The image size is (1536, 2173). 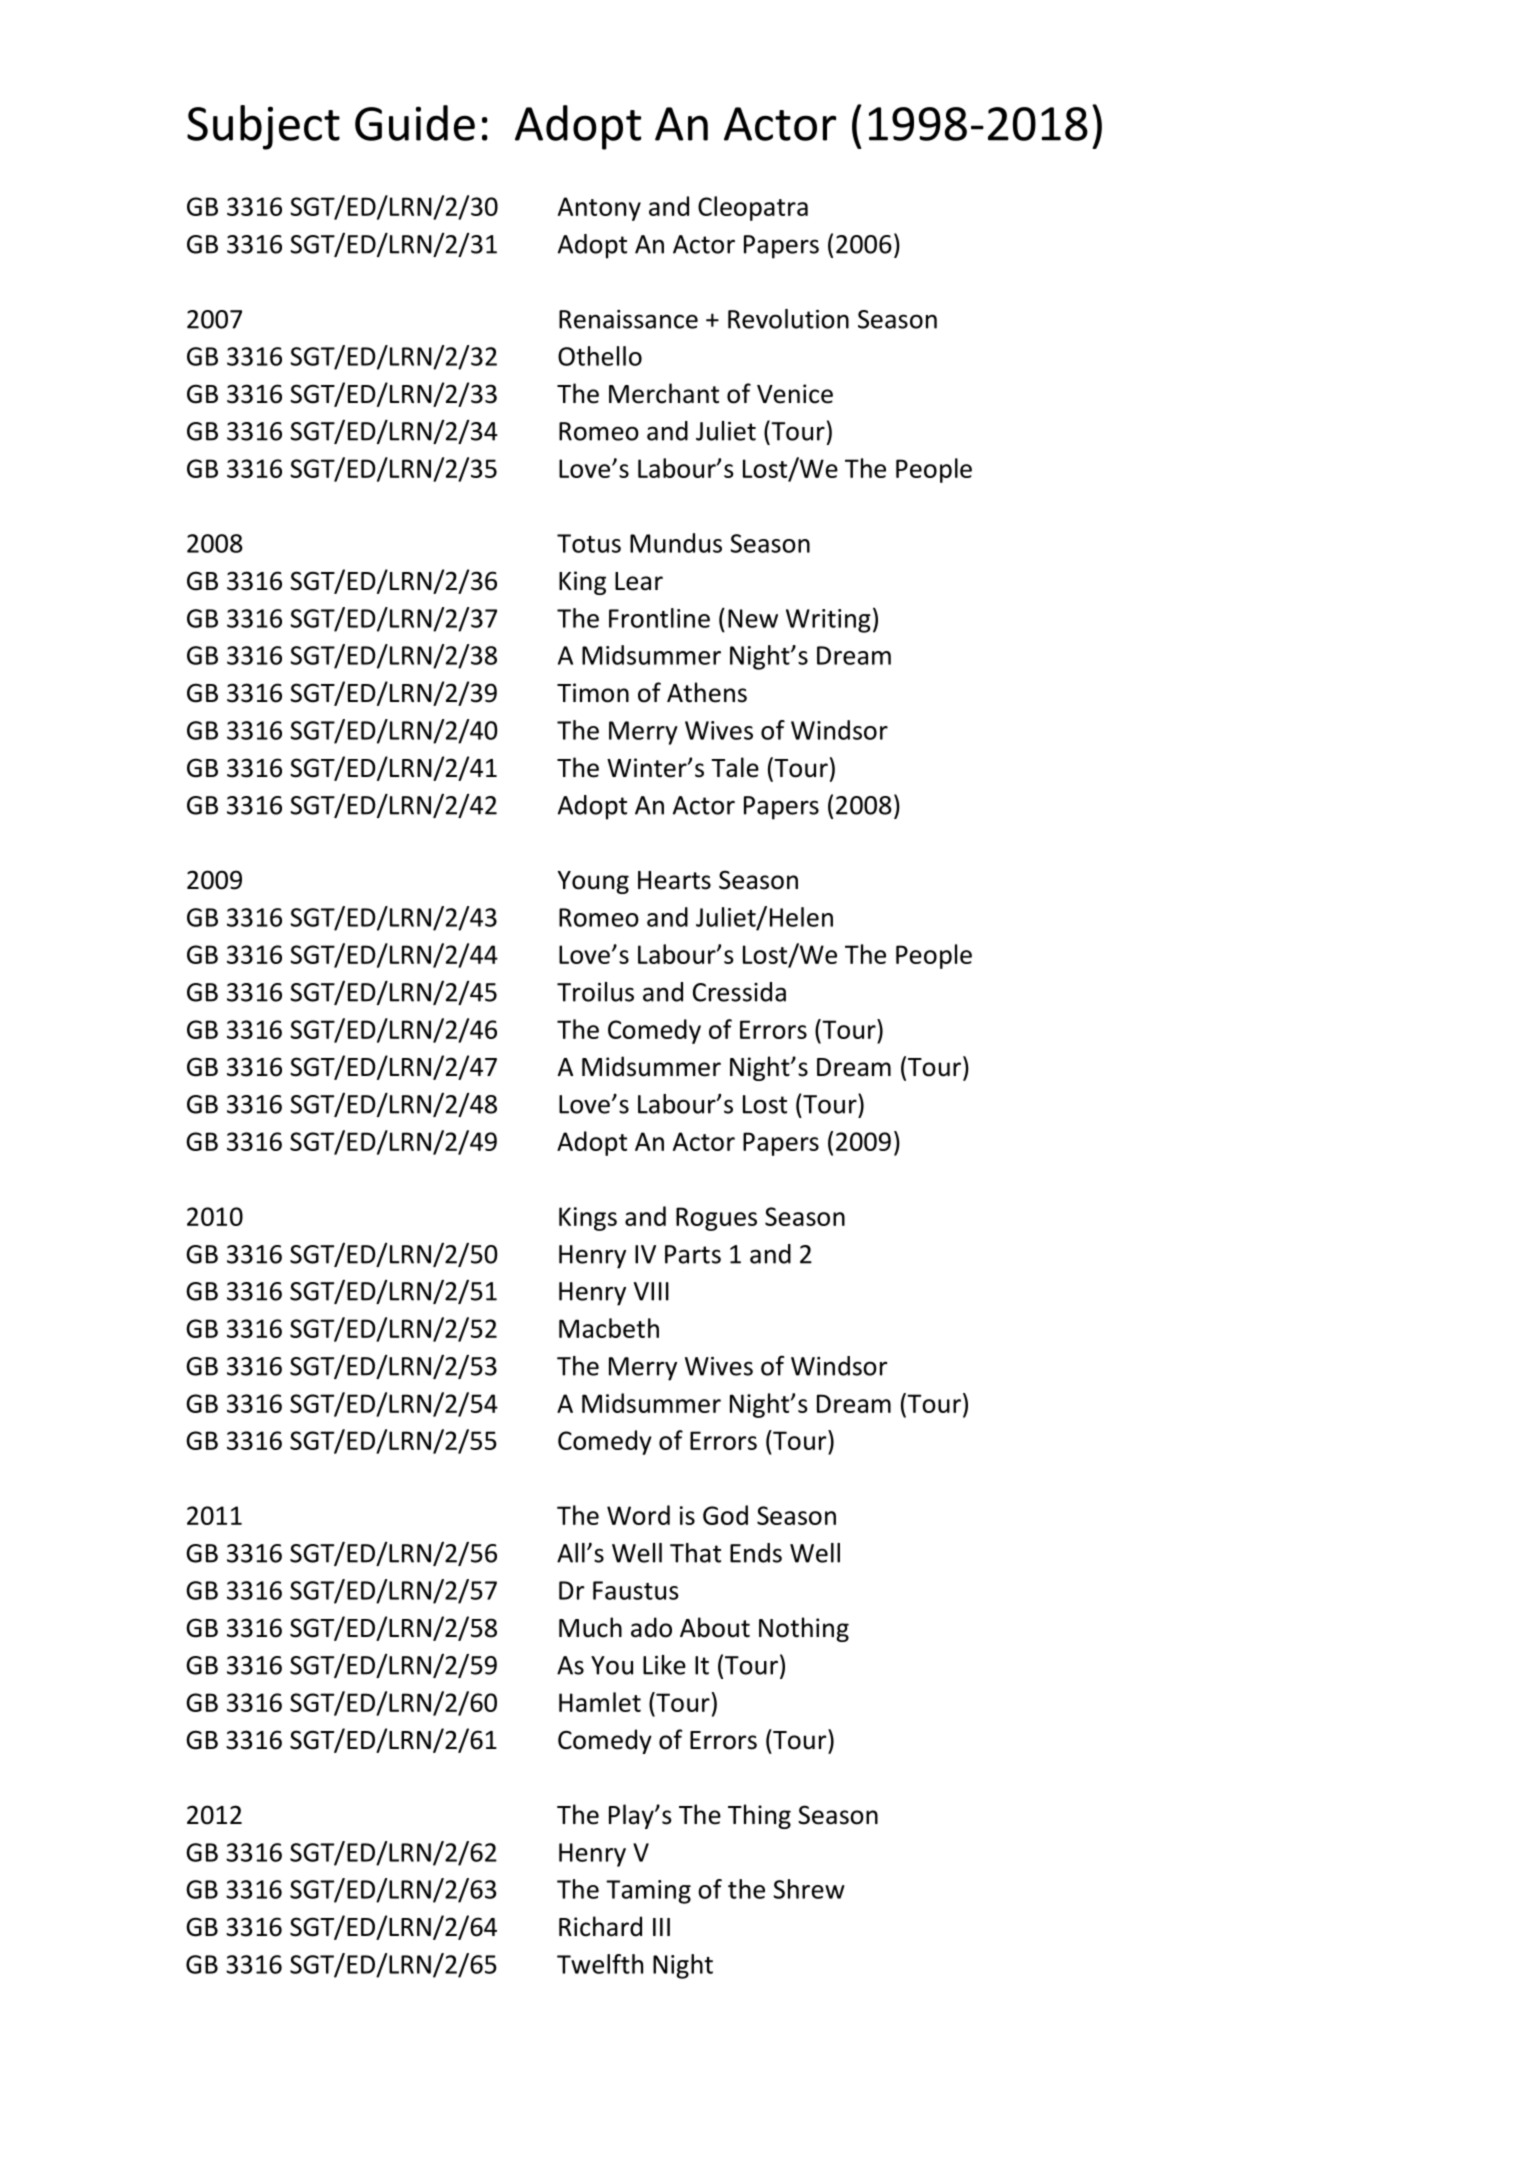 I want to click on Antony, so click(x=599, y=209).
